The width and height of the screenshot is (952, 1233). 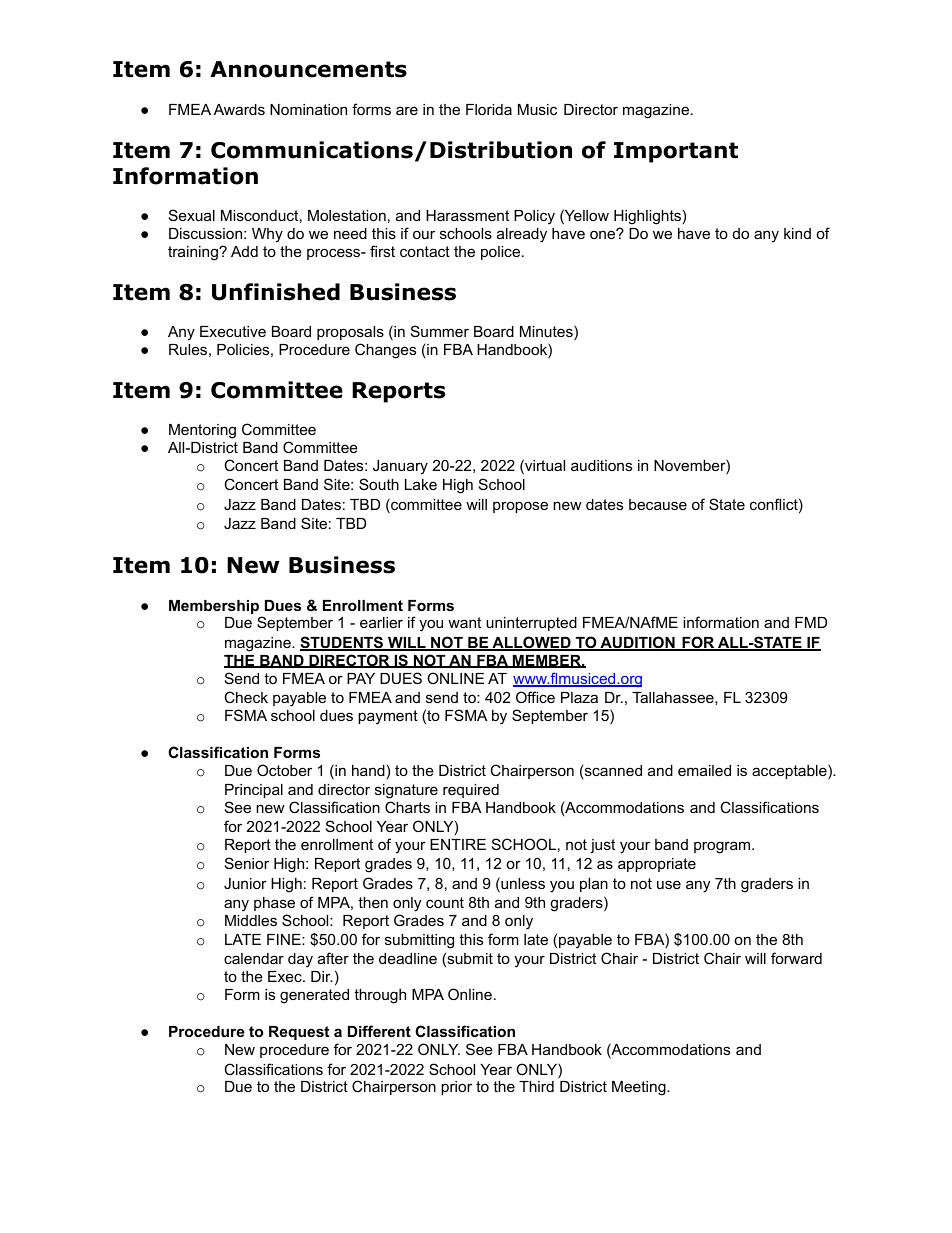 I want to click on FMD, so click(x=811, y=622).
